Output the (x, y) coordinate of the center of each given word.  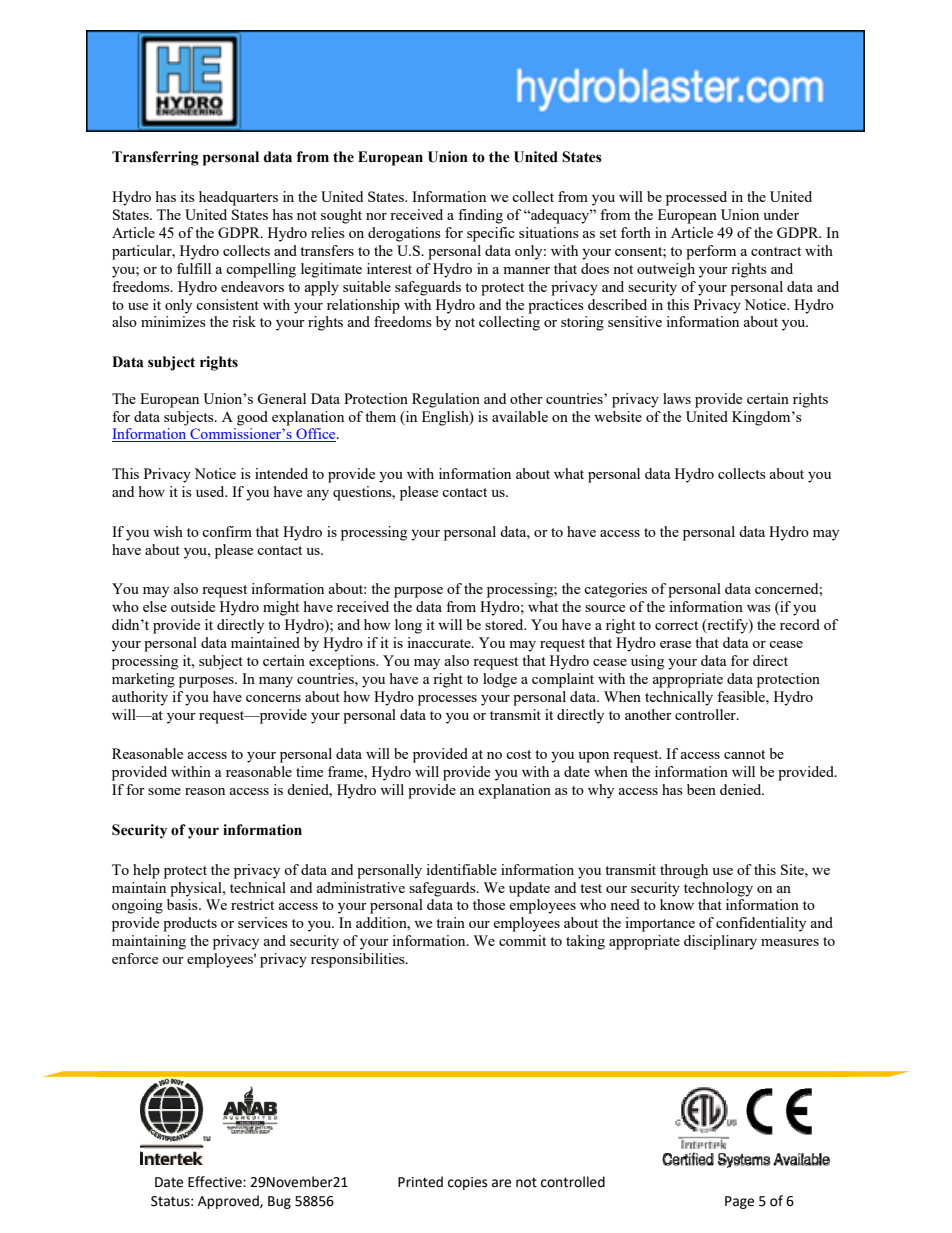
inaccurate (440, 642)
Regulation (446, 400)
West (814, 95)
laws (677, 398)
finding (480, 216)
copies (467, 1183)
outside (193, 606)
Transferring (155, 158)
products (190, 924)
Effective (216, 1182)
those (489, 904)
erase (675, 644)
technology (718, 889)
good (252, 418)
